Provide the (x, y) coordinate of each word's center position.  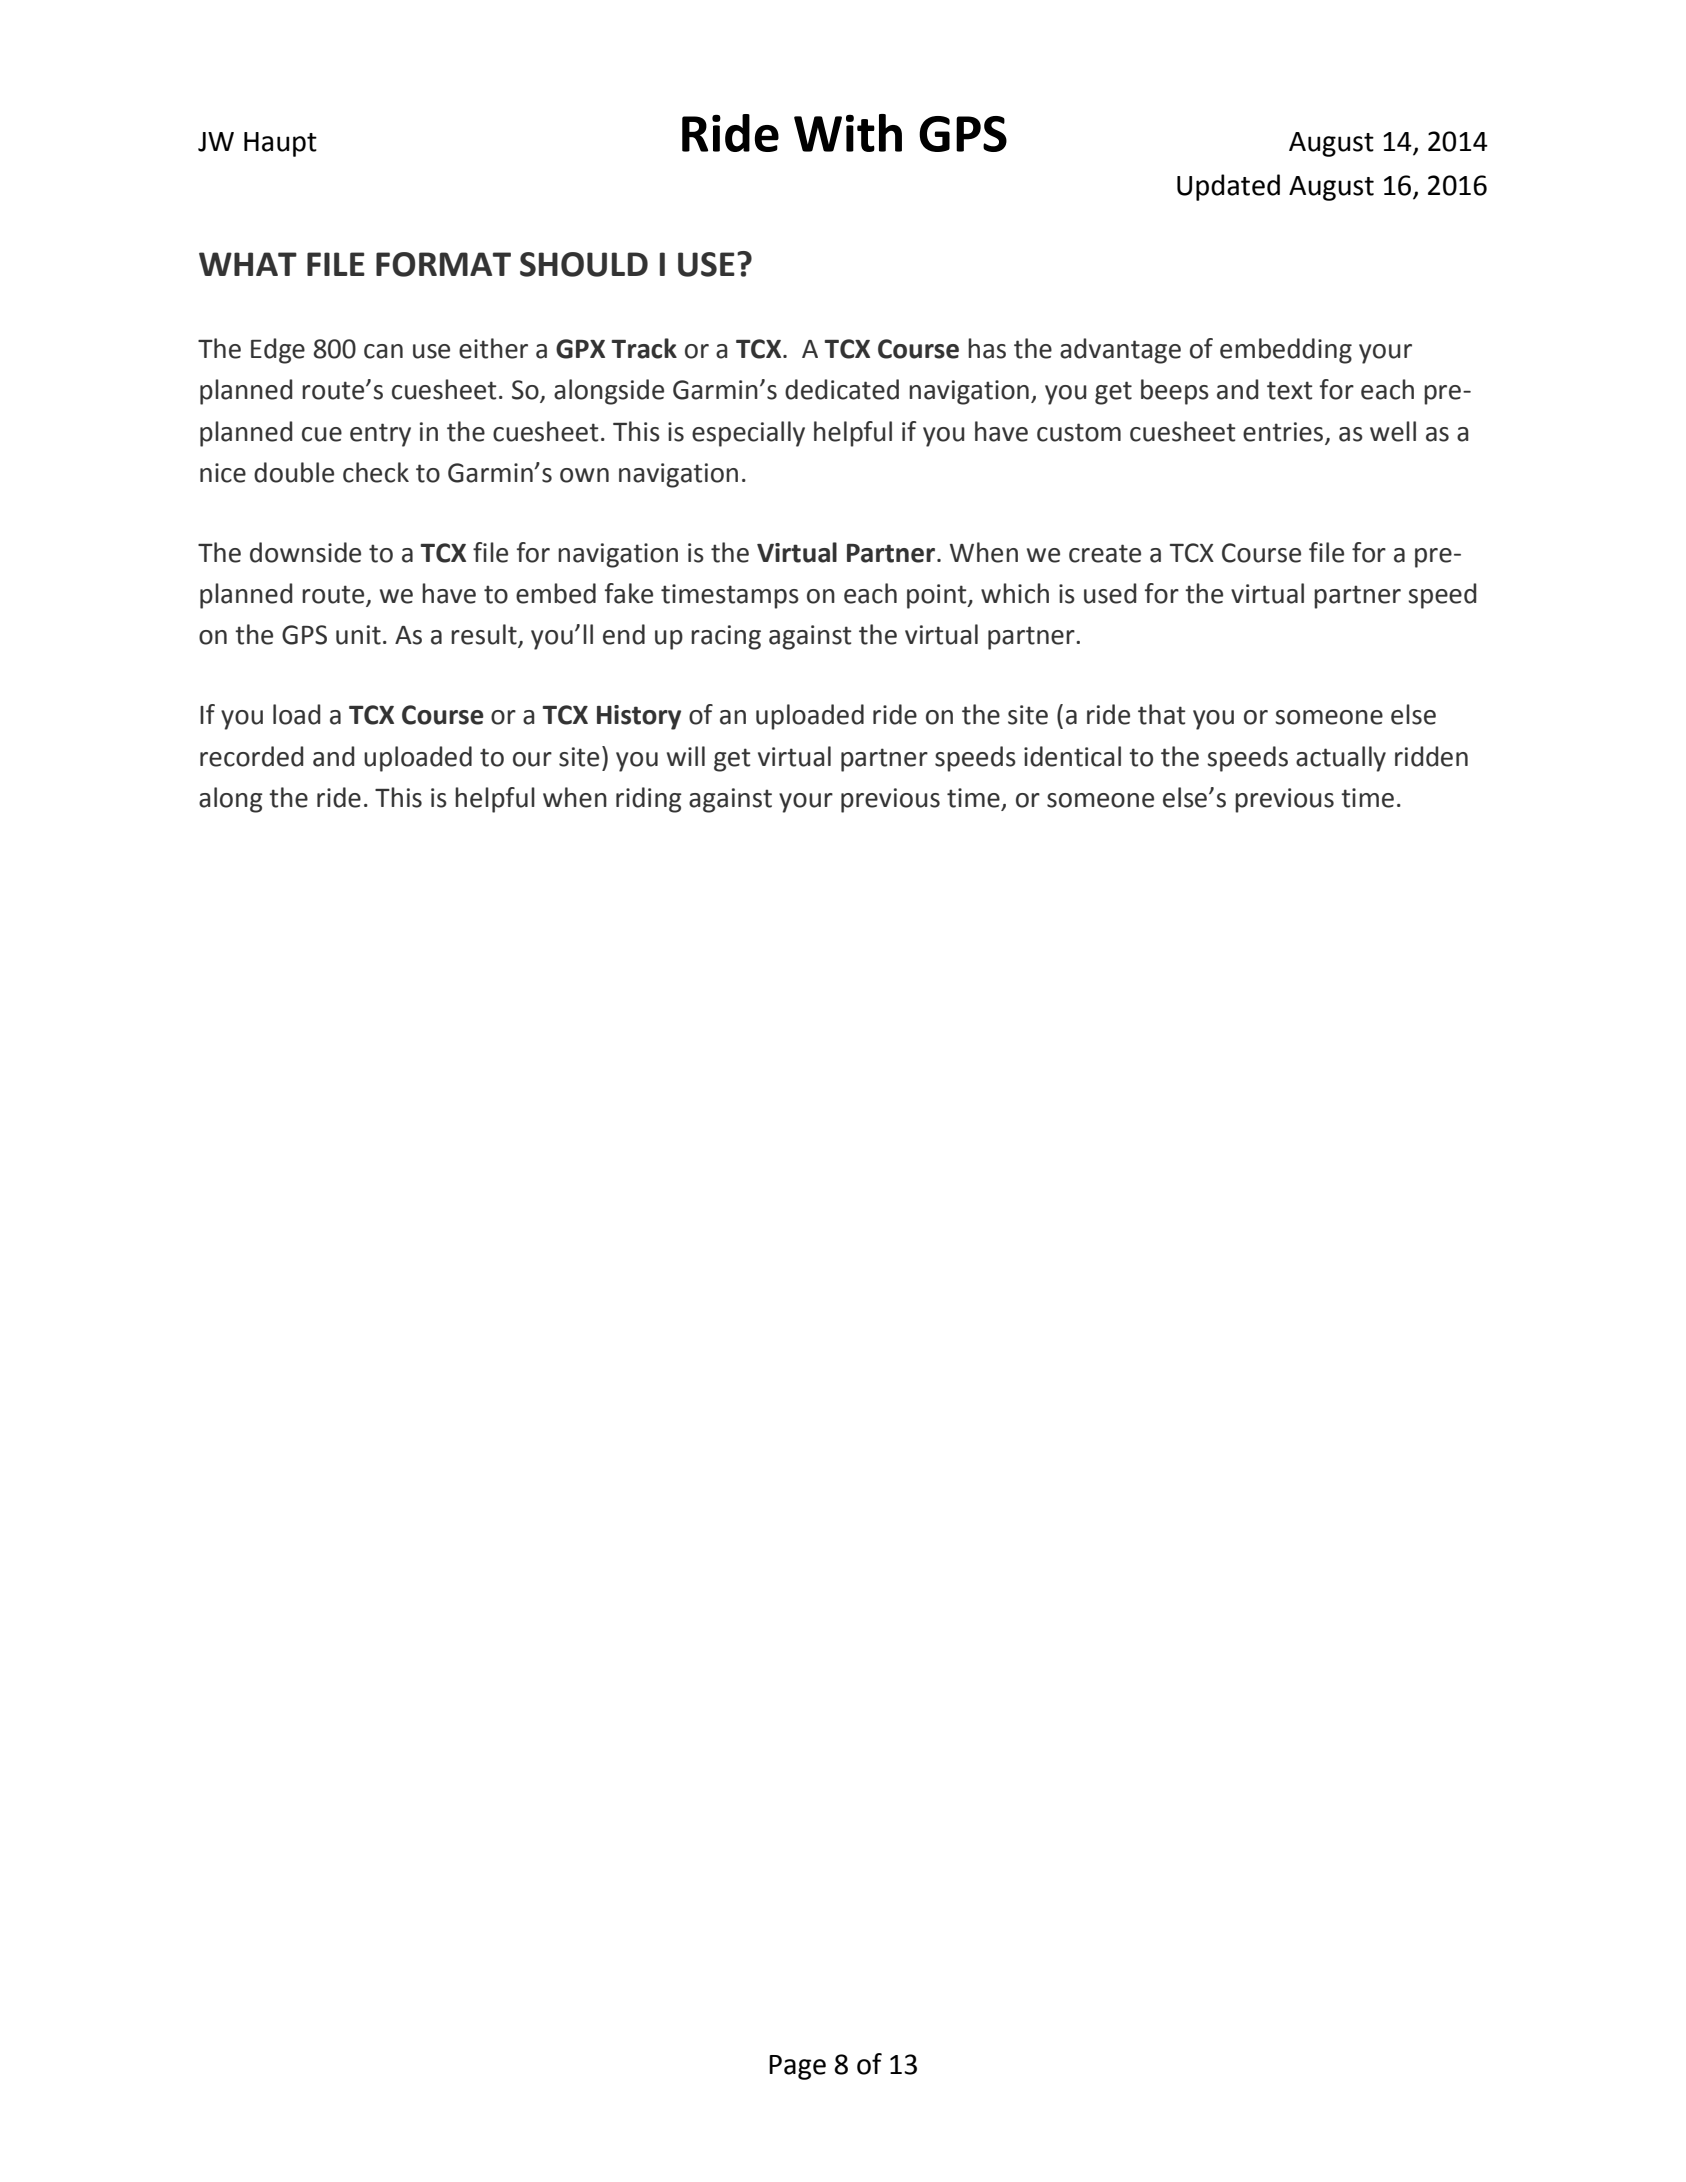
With (848, 133)
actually (1341, 759)
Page (797, 2067)
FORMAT (443, 264)
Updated (1228, 187)
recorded (251, 756)
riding (649, 800)
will (686, 756)
